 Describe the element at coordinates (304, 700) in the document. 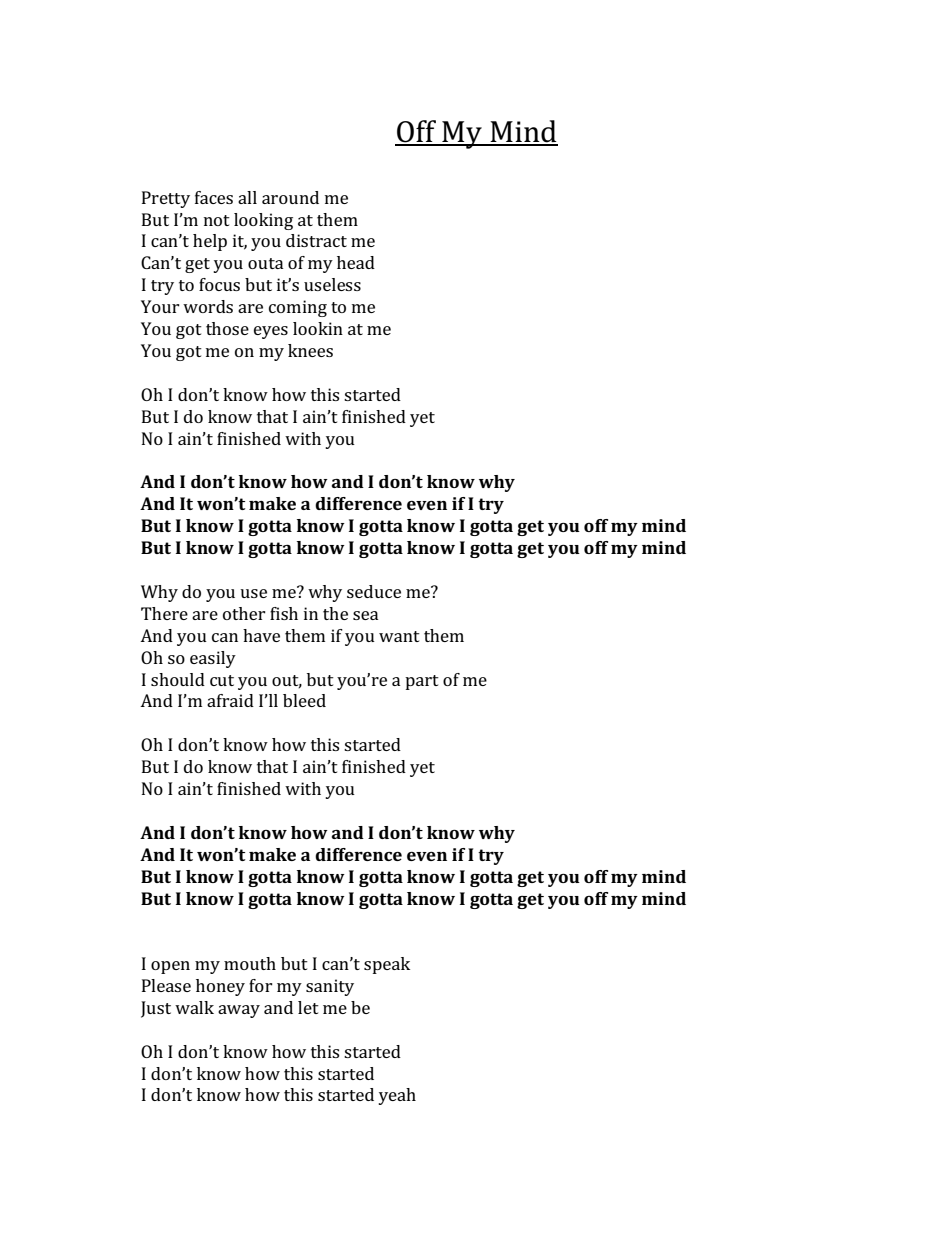

I see `bleed` at that location.
